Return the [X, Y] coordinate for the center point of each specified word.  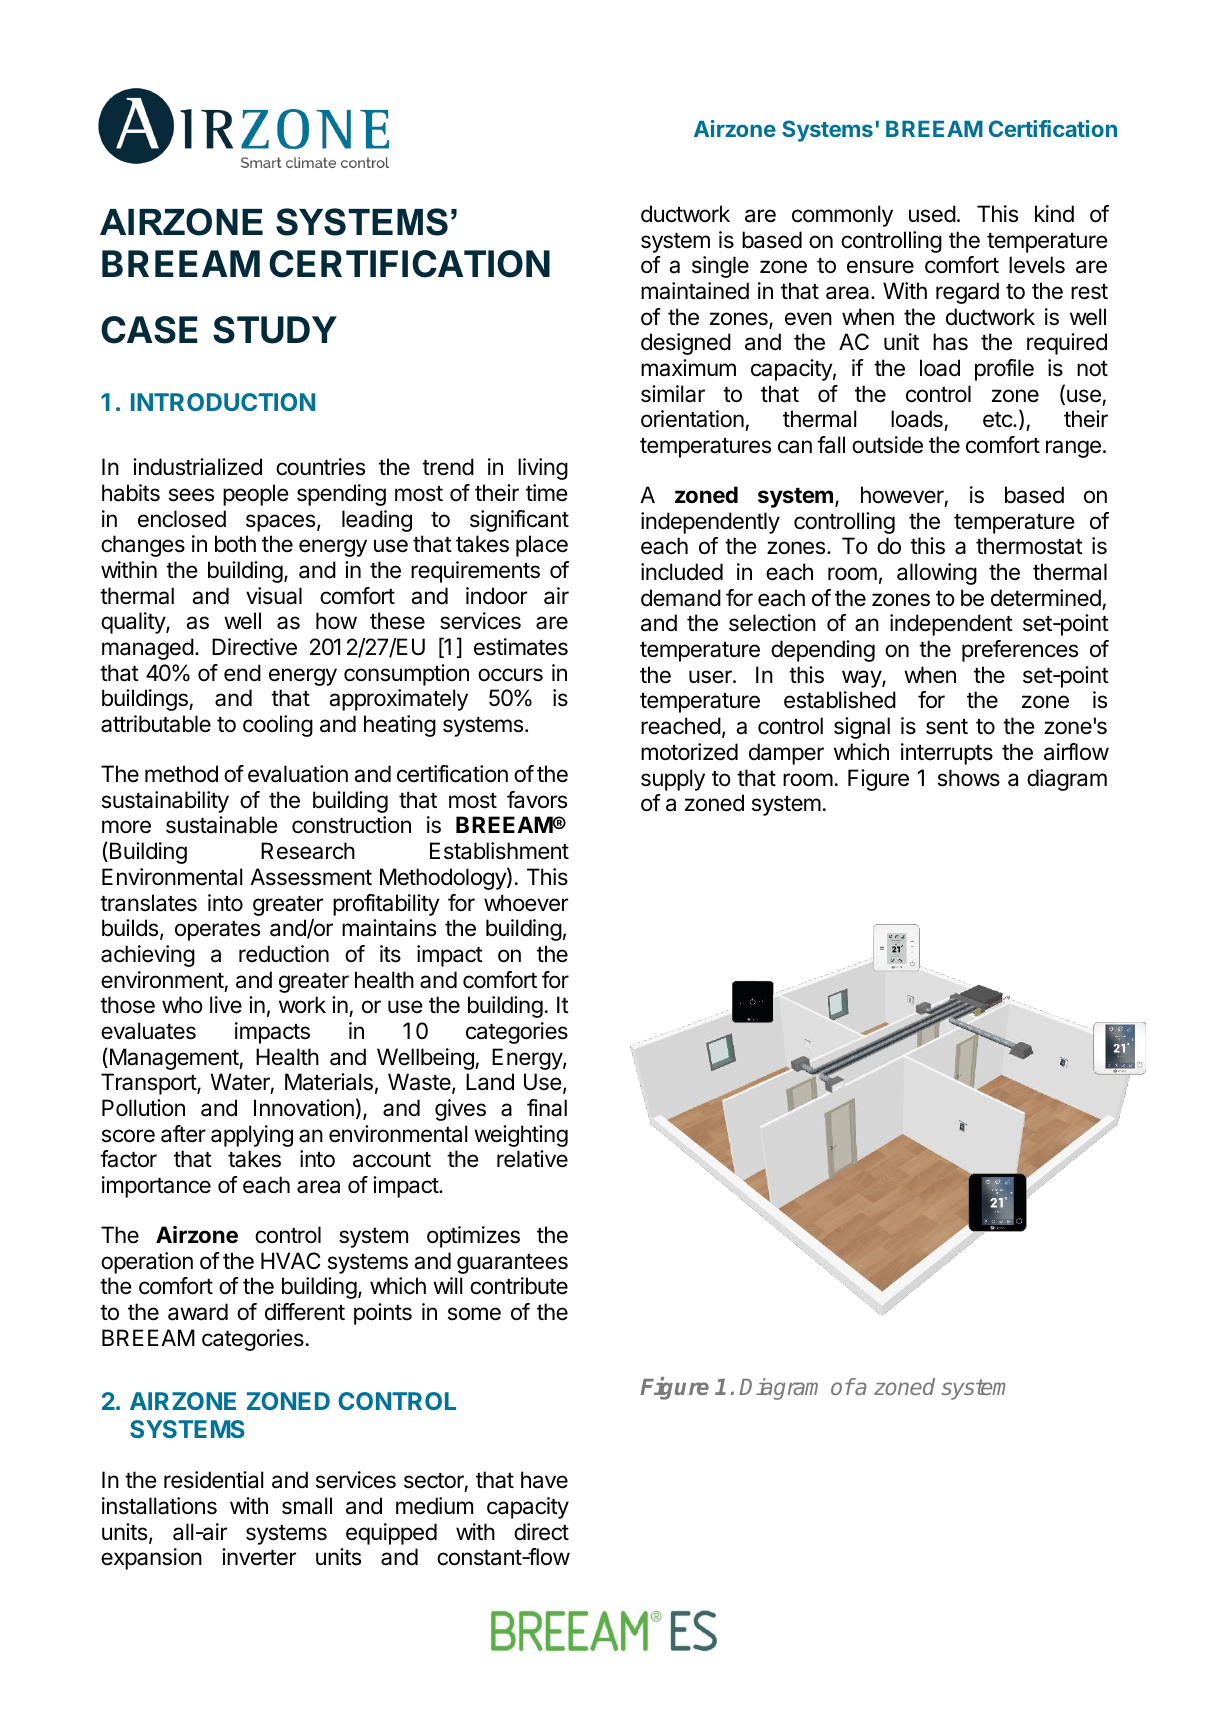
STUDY [275, 330]
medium [434, 1506]
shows [969, 778]
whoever [526, 903]
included [682, 572]
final [547, 1108]
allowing [937, 574]
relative [532, 1159]
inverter [259, 1557]
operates [217, 931]
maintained [695, 291]
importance [156, 1187]
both [235, 544]
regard [967, 293]
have [544, 1480]
